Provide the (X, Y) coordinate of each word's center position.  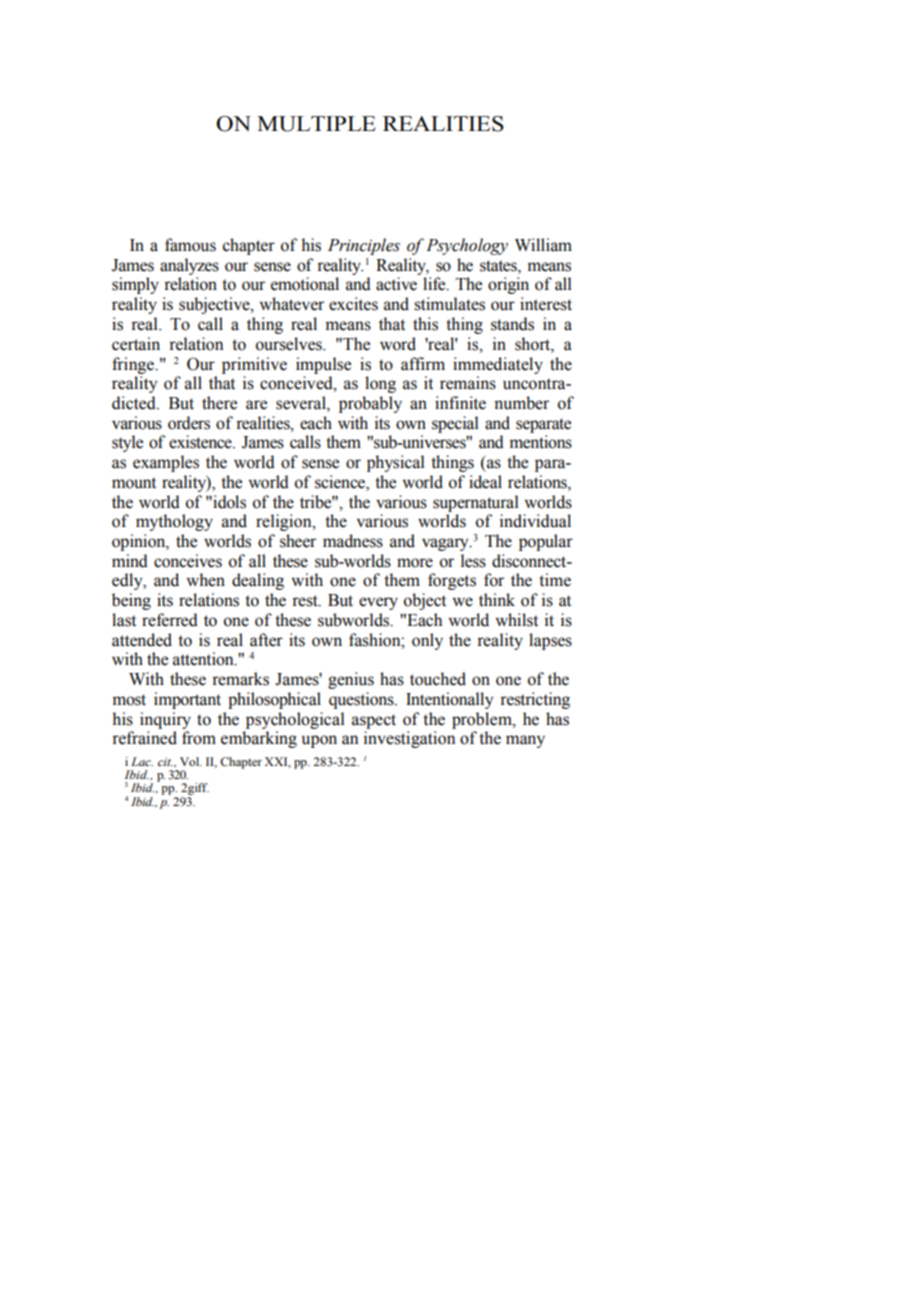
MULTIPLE (316, 124)
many (525, 741)
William (543, 245)
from (199, 738)
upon (319, 741)
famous (190, 245)
